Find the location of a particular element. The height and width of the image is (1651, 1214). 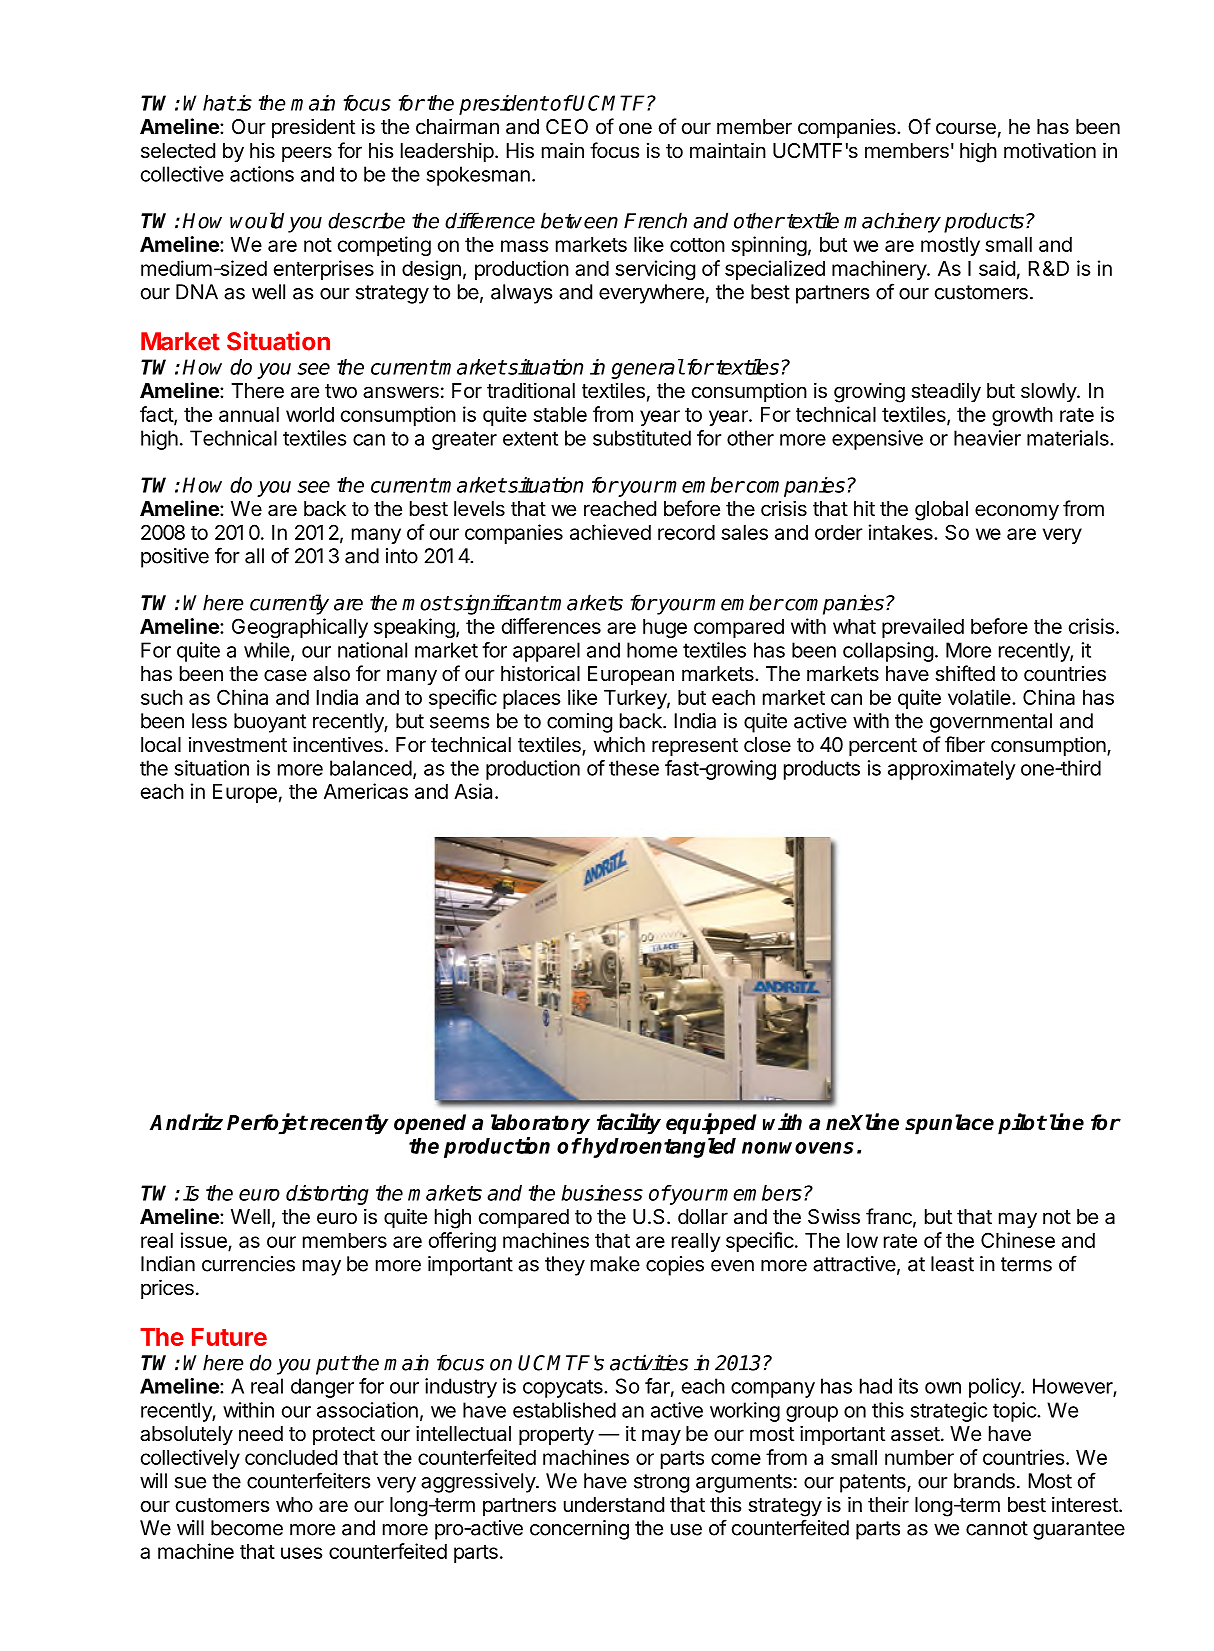

course is located at coordinates (966, 128).
